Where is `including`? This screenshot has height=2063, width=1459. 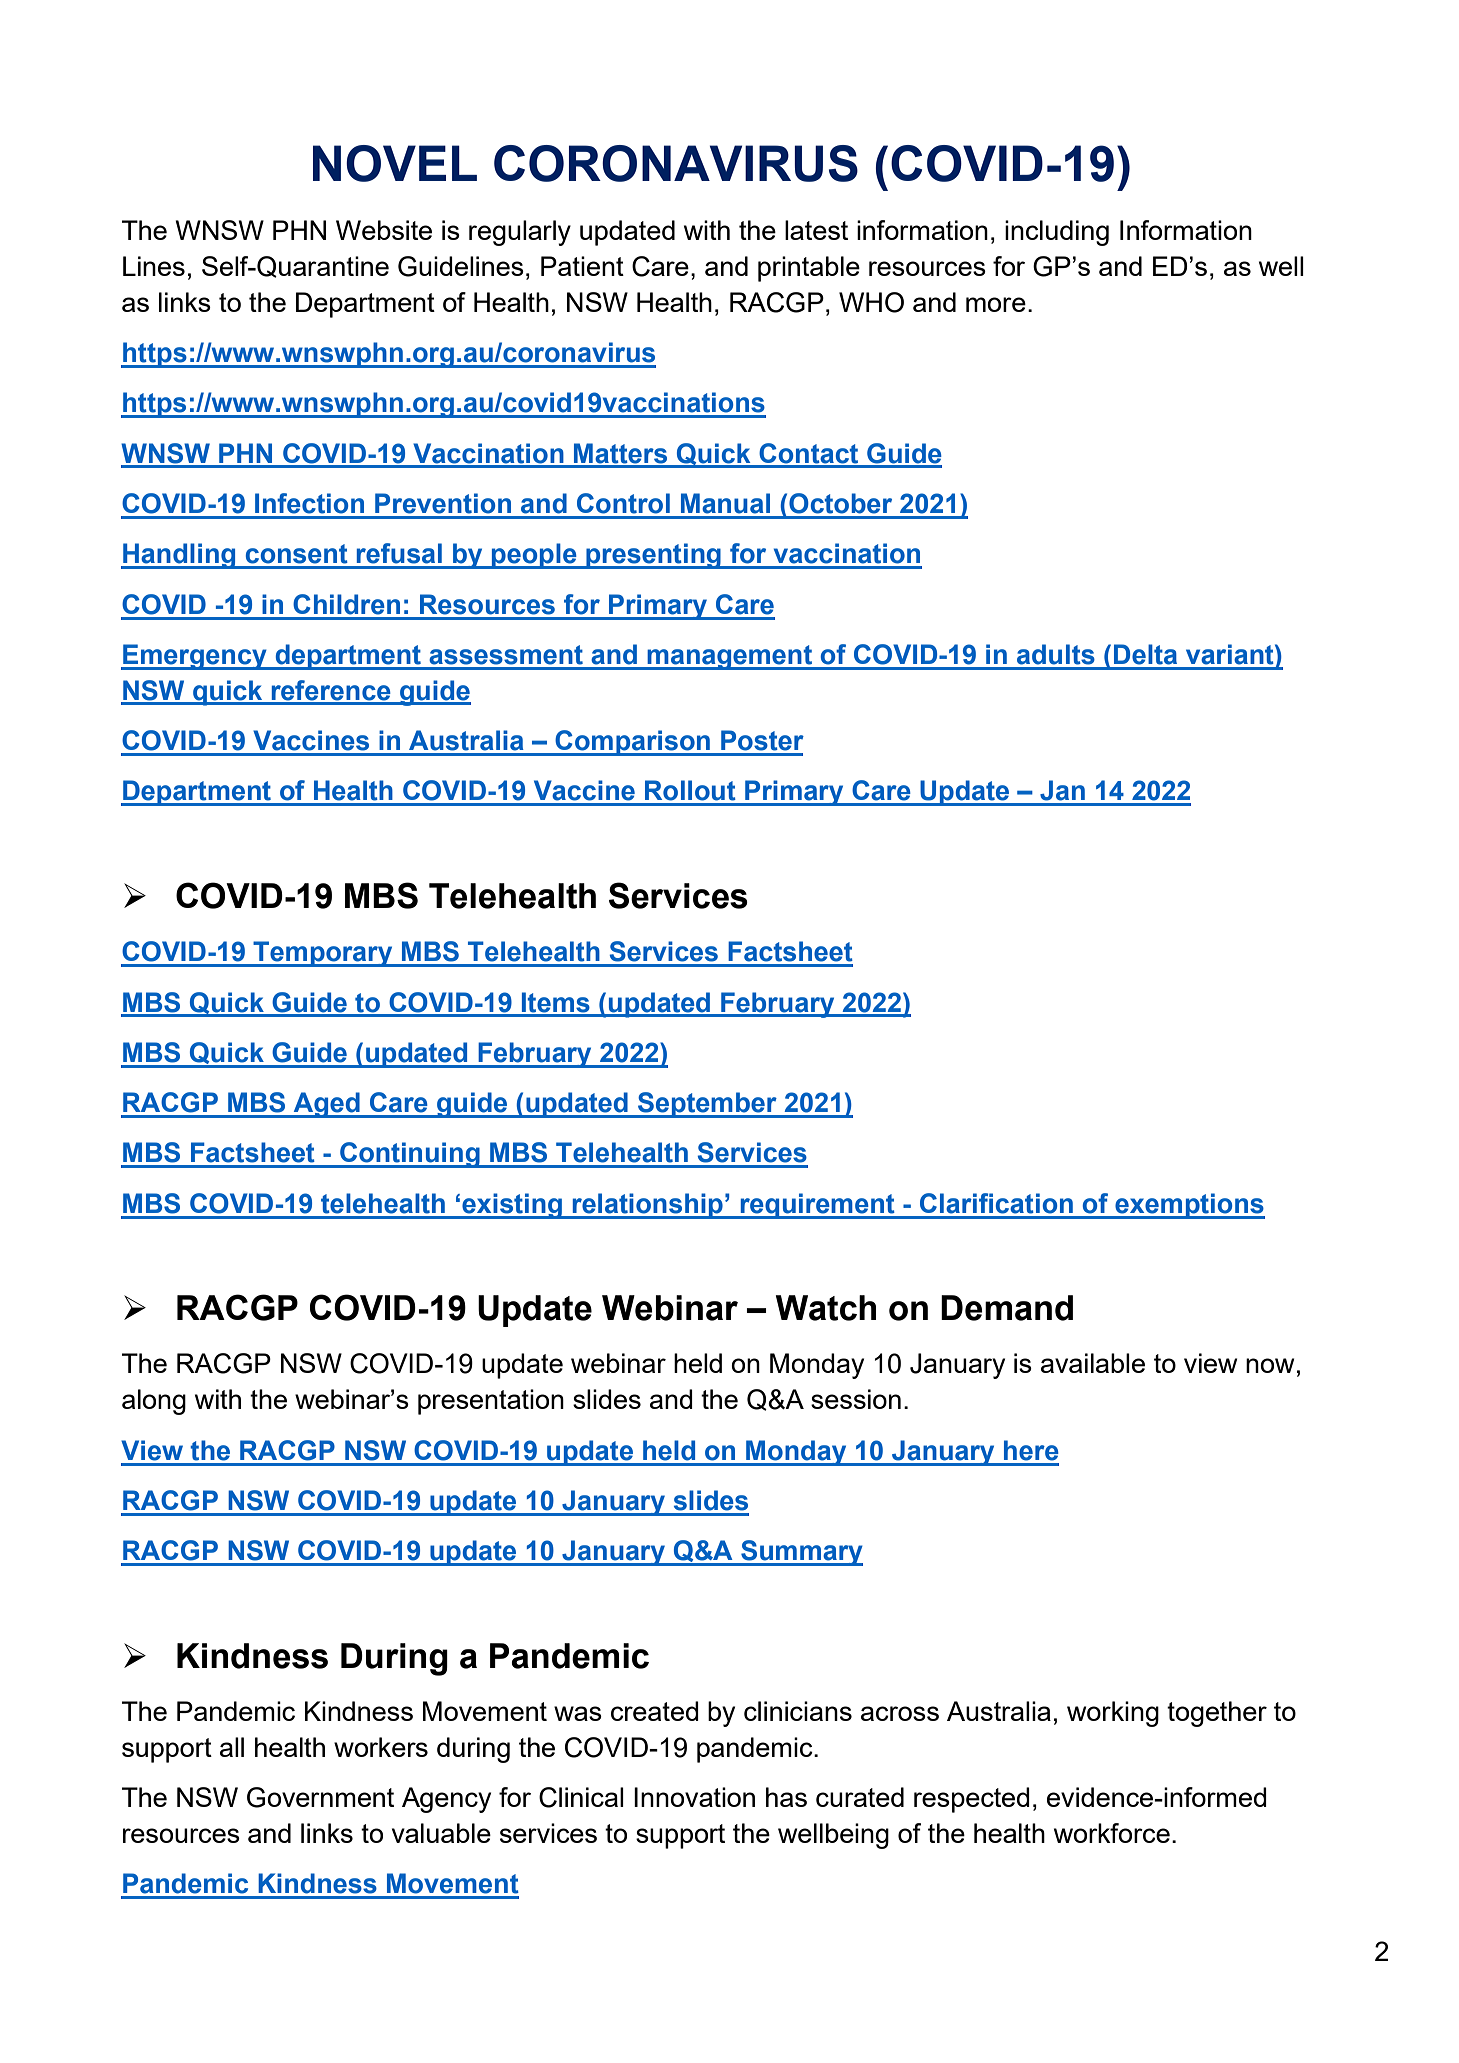
including is located at coordinates (1057, 233).
